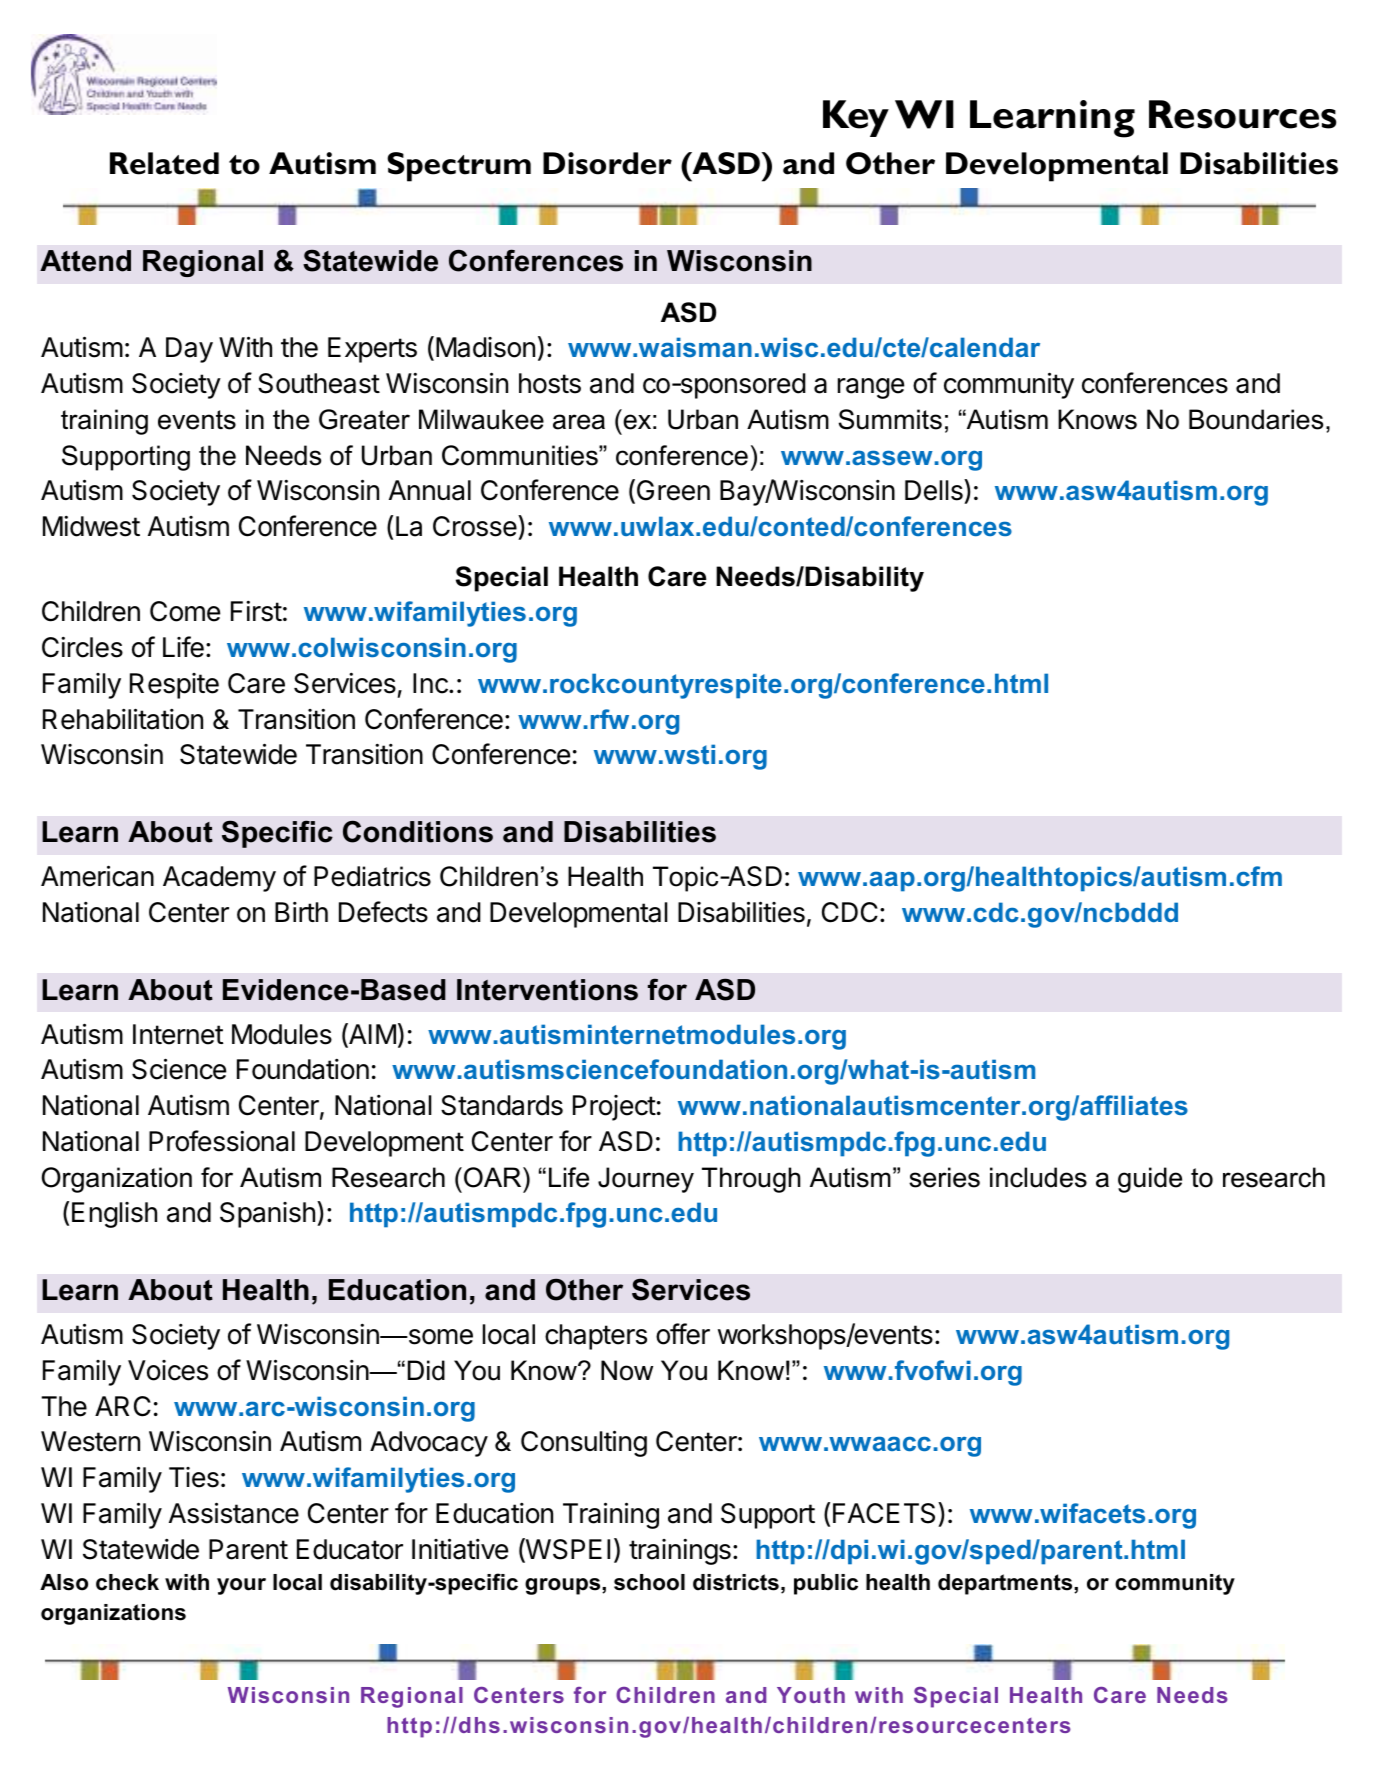 The width and height of the screenshot is (1379, 1784). What do you see at coordinates (185, 611) in the screenshot?
I see `Come` at bounding box center [185, 611].
